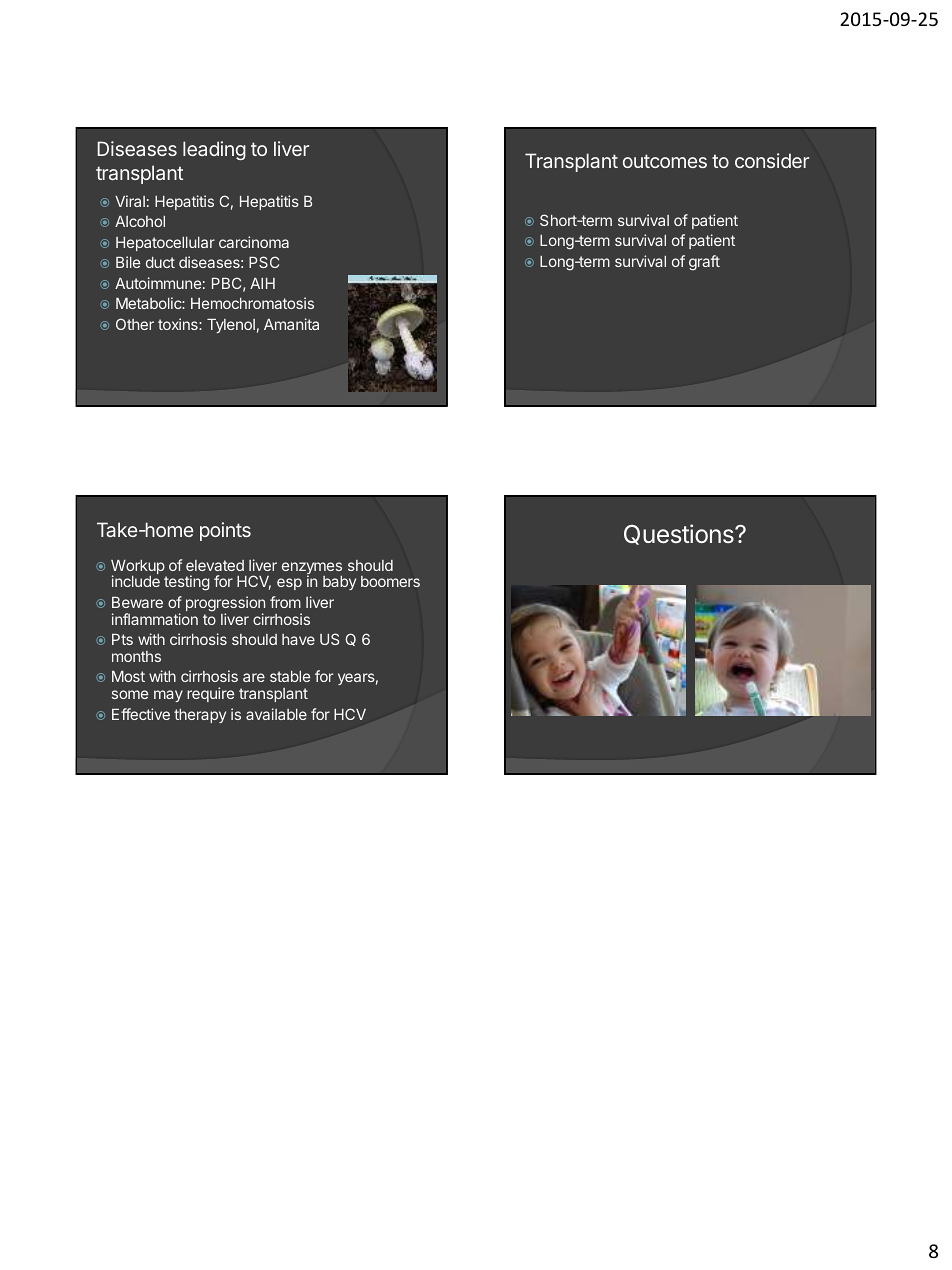  I want to click on points, so click(225, 531).
